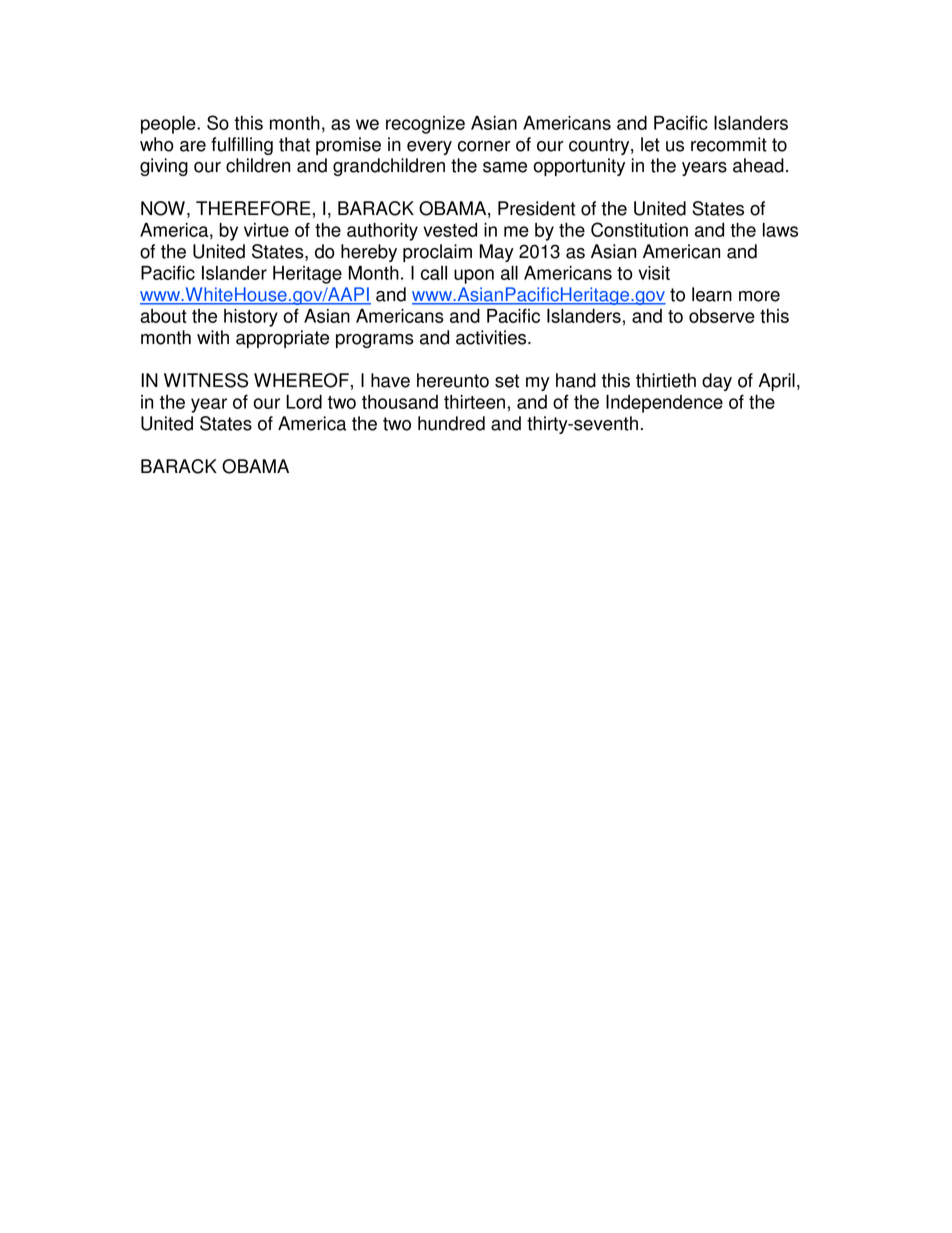  What do you see at coordinates (474, 276) in the image?
I see `upon` at bounding box center [474, 276].
